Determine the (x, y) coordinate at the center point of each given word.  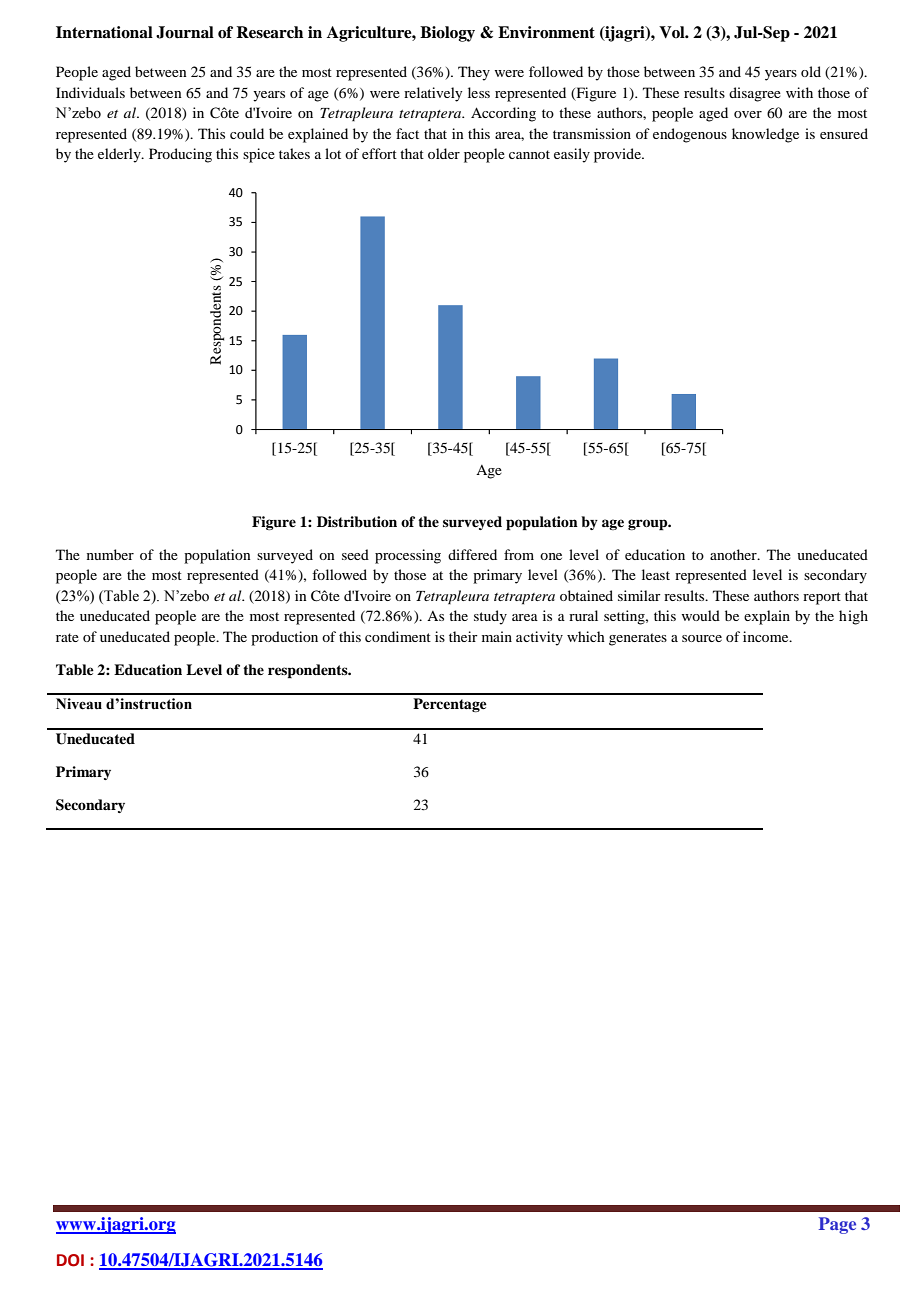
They (474, 73)
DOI (70, 1260)
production (284, 638)
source (702, 638)
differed (472, 554)
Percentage (450, 705)
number (110, 554)
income (767, 636)
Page (837, 1225)
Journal (185, 32)
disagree (755, 94)
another (734, 554)
